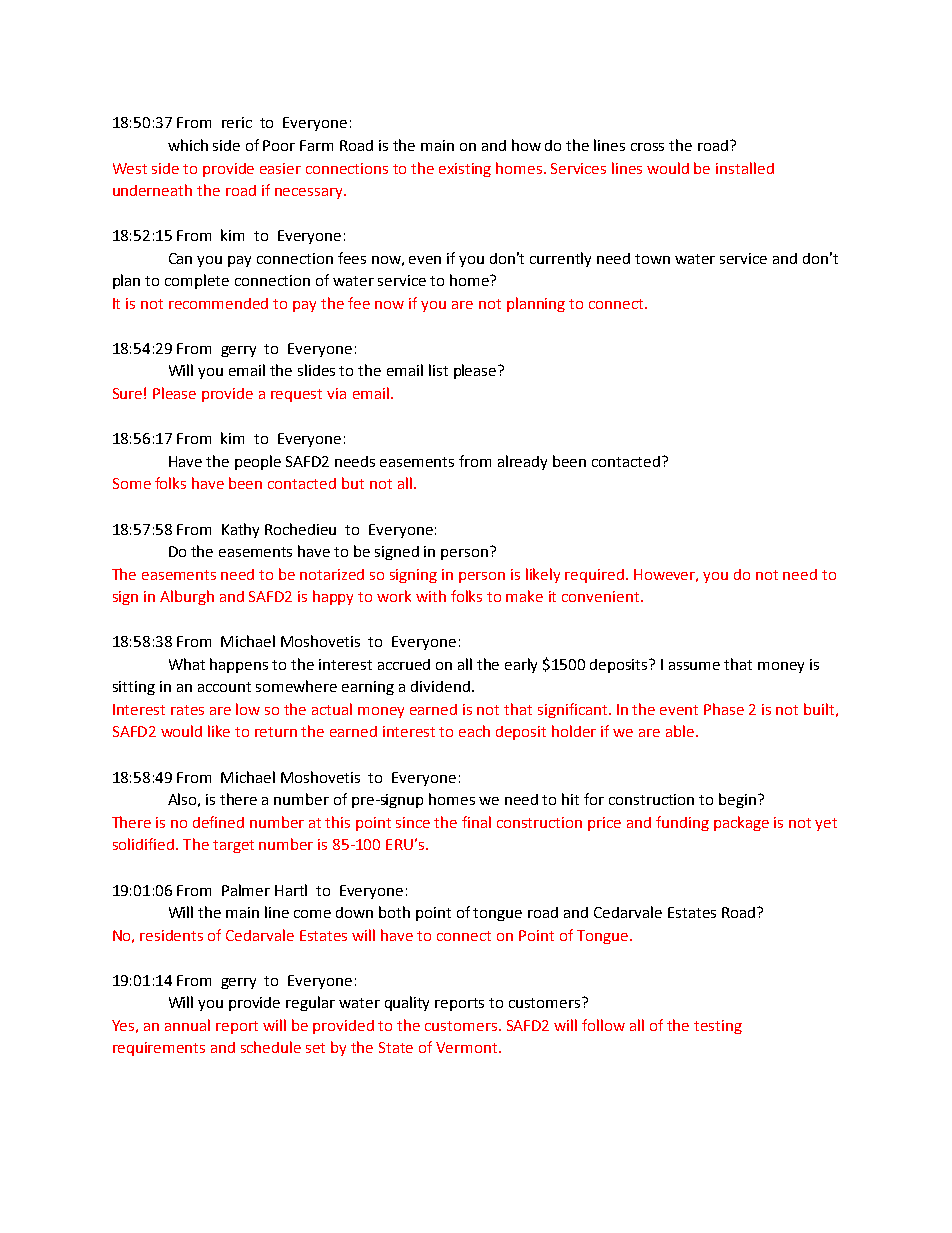 The image size is (952, 1233). I want to click on annual, so click(187, 1025).
